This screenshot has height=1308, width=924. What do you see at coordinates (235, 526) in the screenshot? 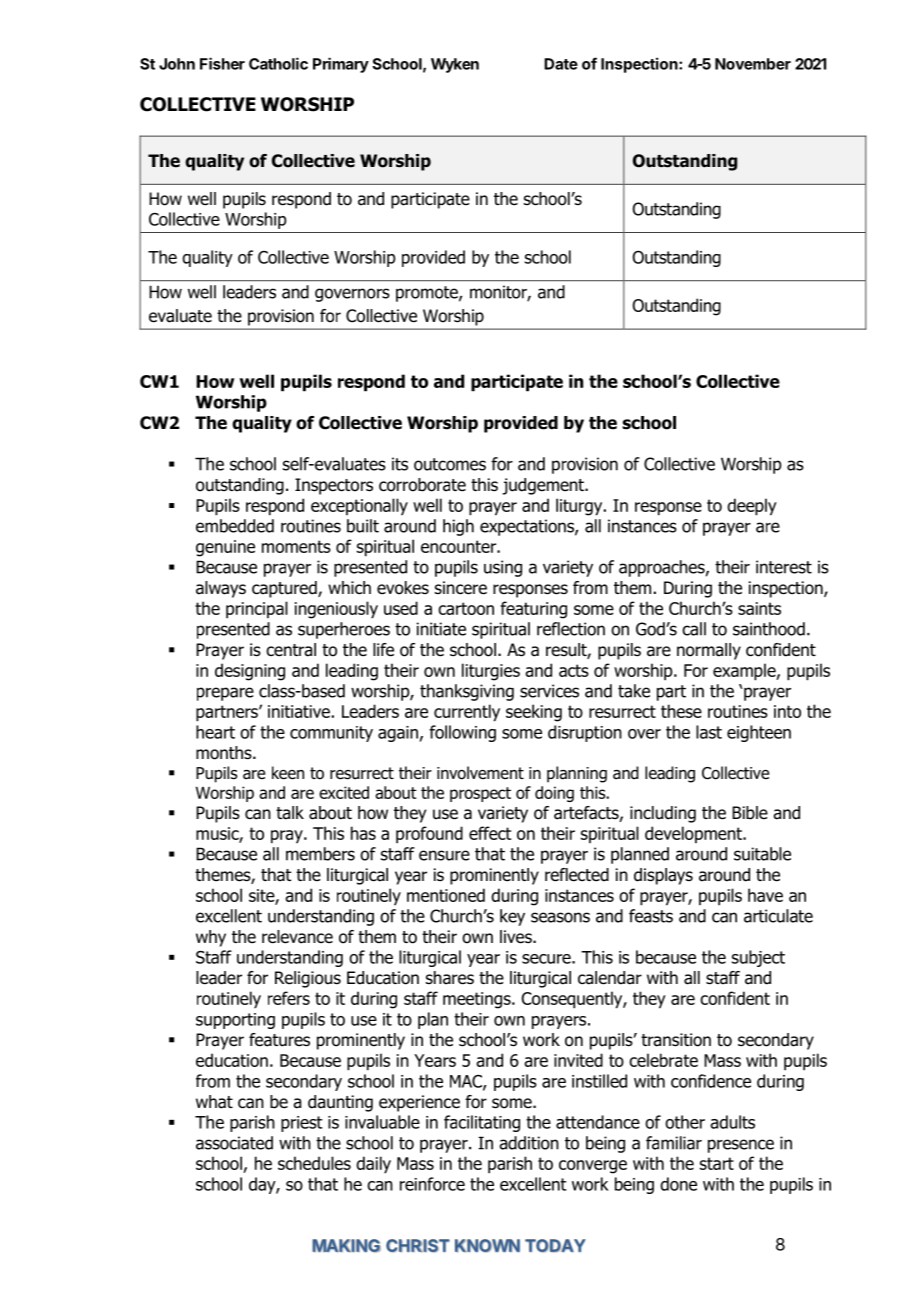
I see `embedded` at bounding box center [235, 526].
